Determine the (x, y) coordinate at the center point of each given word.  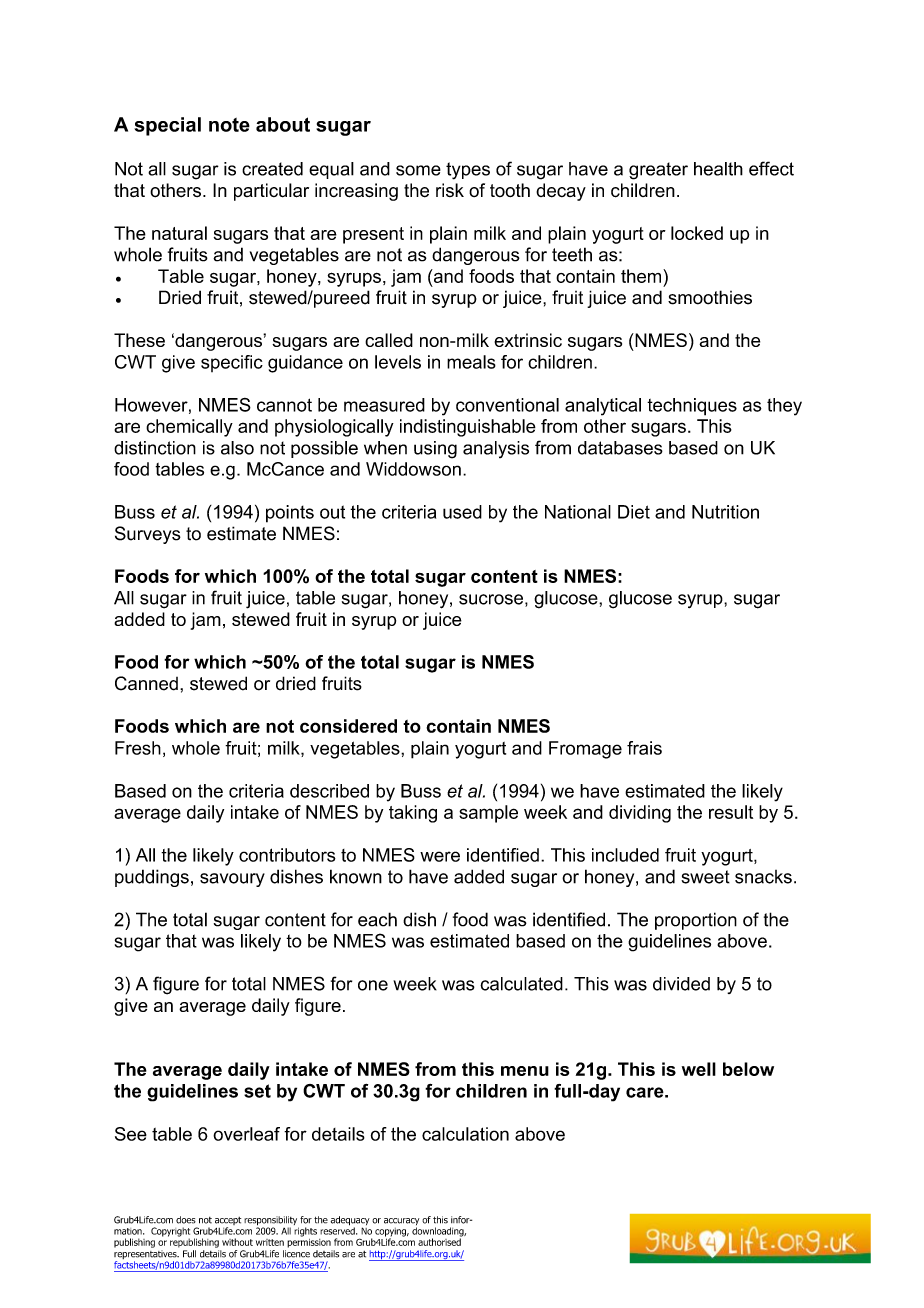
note (229, 125)
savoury (232, 880)
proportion (696, 921)
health (718, 169)
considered (348, 726)
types (468, 171)
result (731, 812)
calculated (521, 984)
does (186, 1220)
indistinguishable (468, 428)
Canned (146, 683)
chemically (189, 428)
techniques (692, 407)
